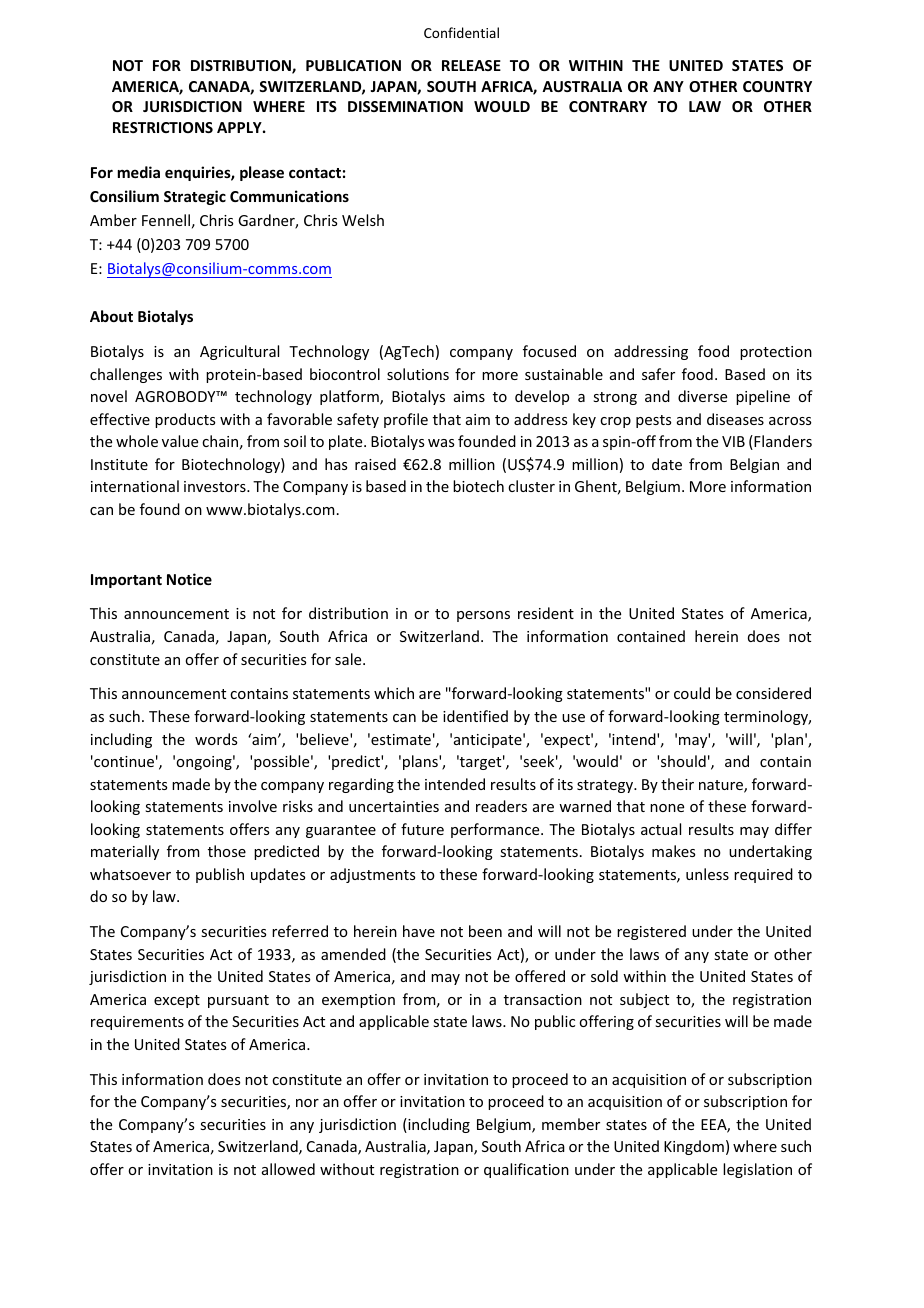 This page has height=1308, width=924. I want to click on qualification, so click(526, 1170).
